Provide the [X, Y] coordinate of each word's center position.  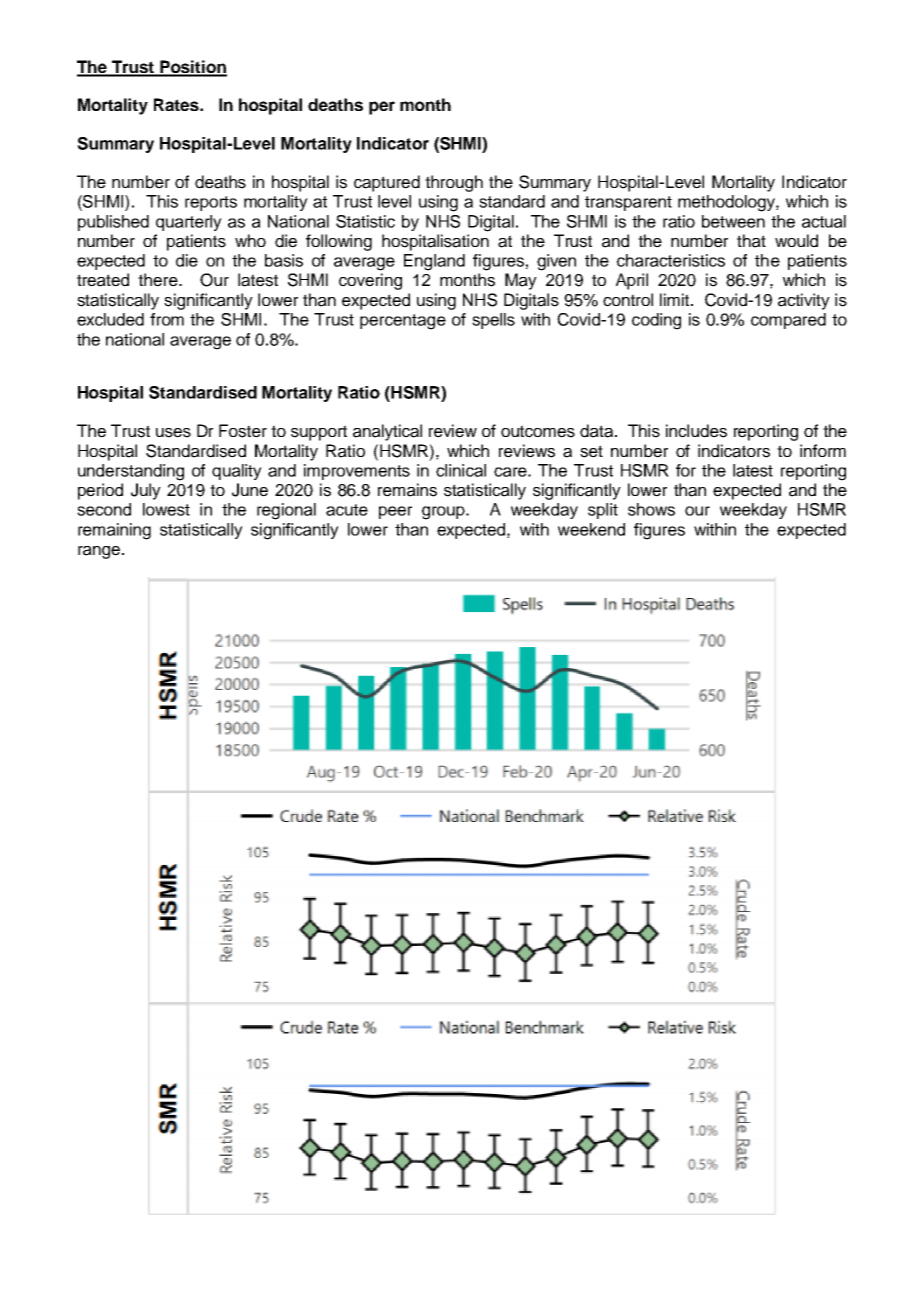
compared [788, 321]
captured [387, 183]
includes [696, 431]
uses [173, 433]
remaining [114, 531]
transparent [628, 203]
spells [493, 321]
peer [395, 512]
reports [211, 203]
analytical [387, 432]
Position [192, 68]
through [454, 183]
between [733, 221]
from [167, 319]
